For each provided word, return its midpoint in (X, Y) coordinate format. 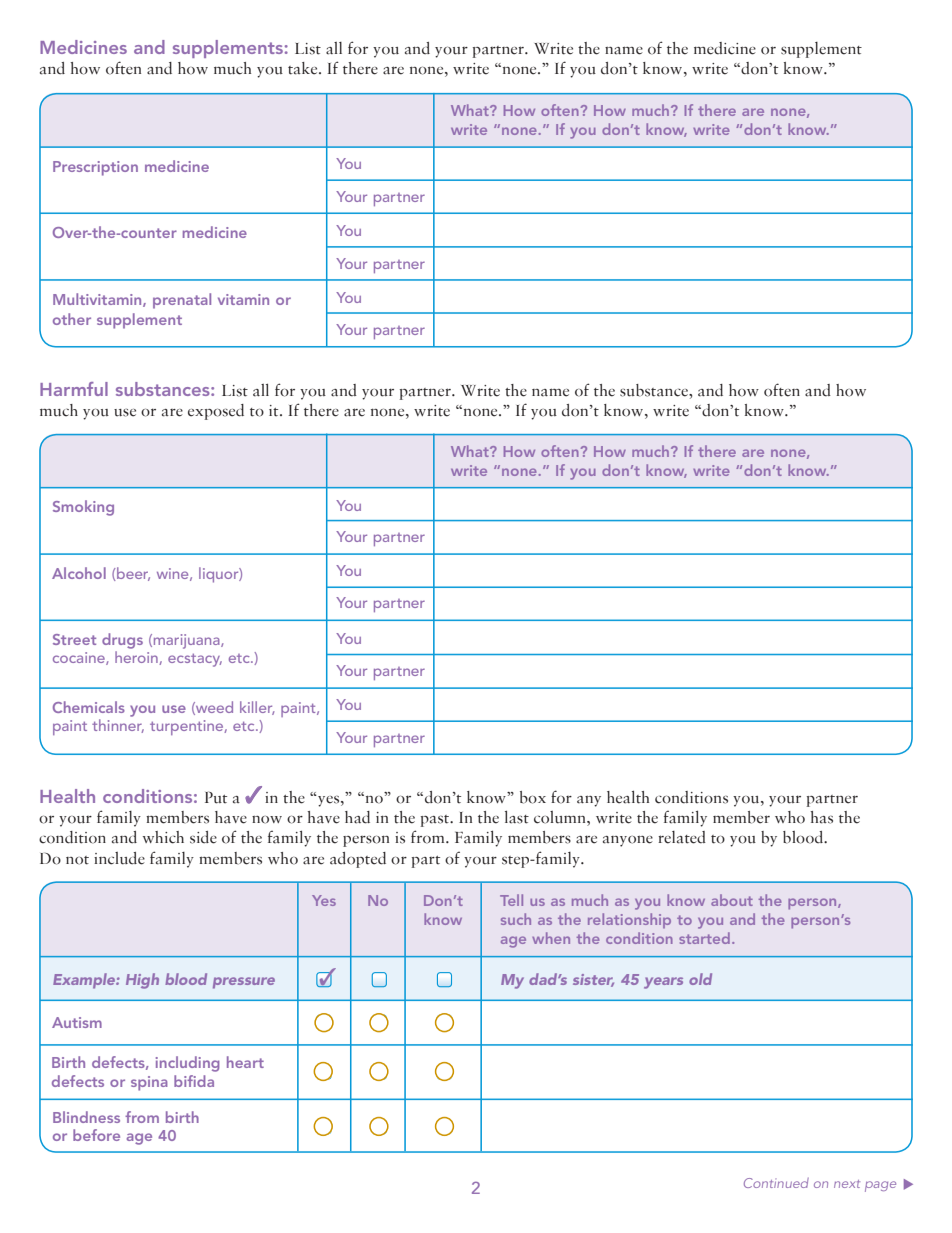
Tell (511, 900)
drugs (122, 641)
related (682, 837)
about (732, 900)
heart (245, 1062)
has (822, 817)
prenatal (182, 301)
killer (257, 708)
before (96, 1135)
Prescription (95, 168)
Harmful (74, 389)
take (304, 68)
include (119, 858)
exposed (216, 412)
